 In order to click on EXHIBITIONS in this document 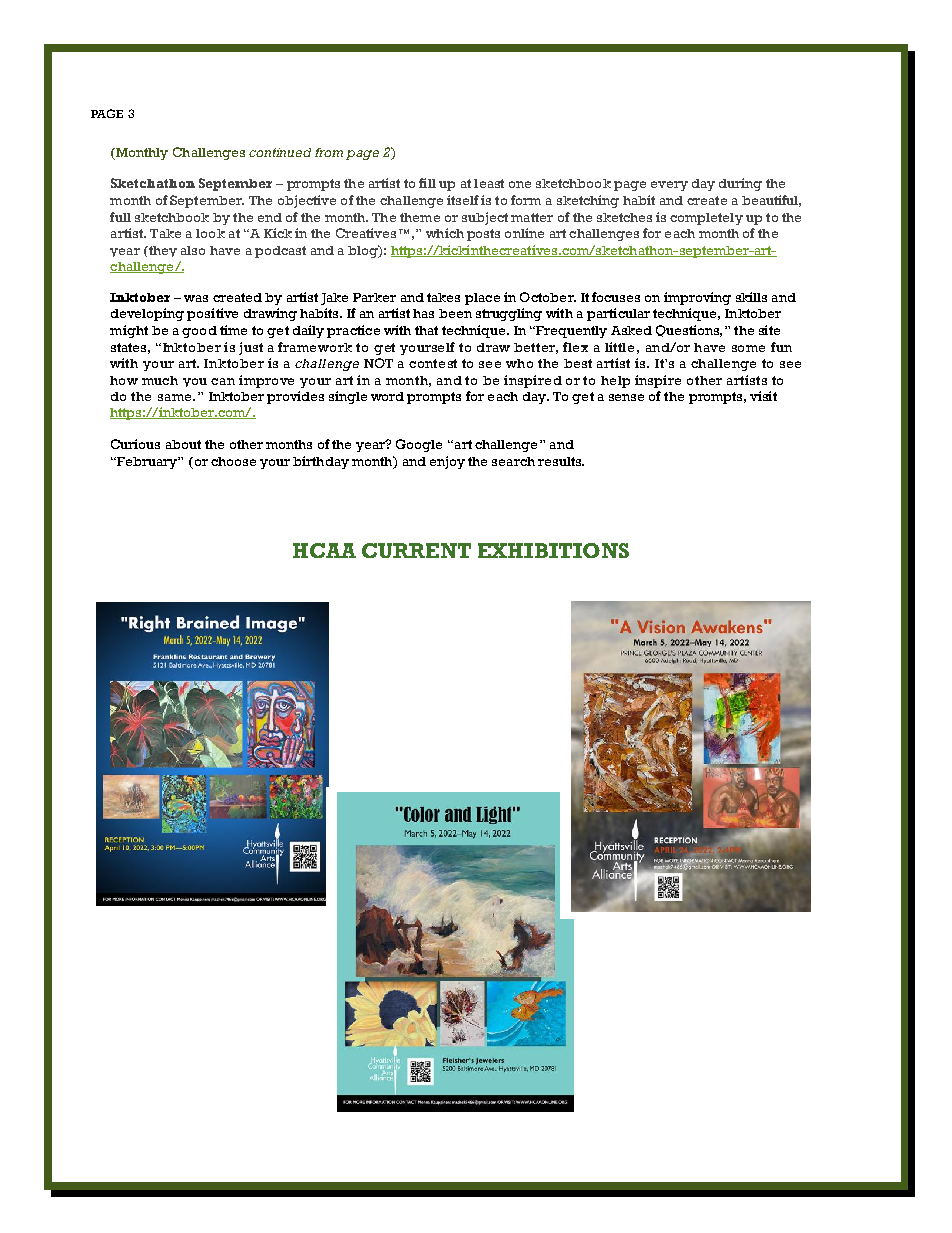, I will do `click(553, 550)`.
